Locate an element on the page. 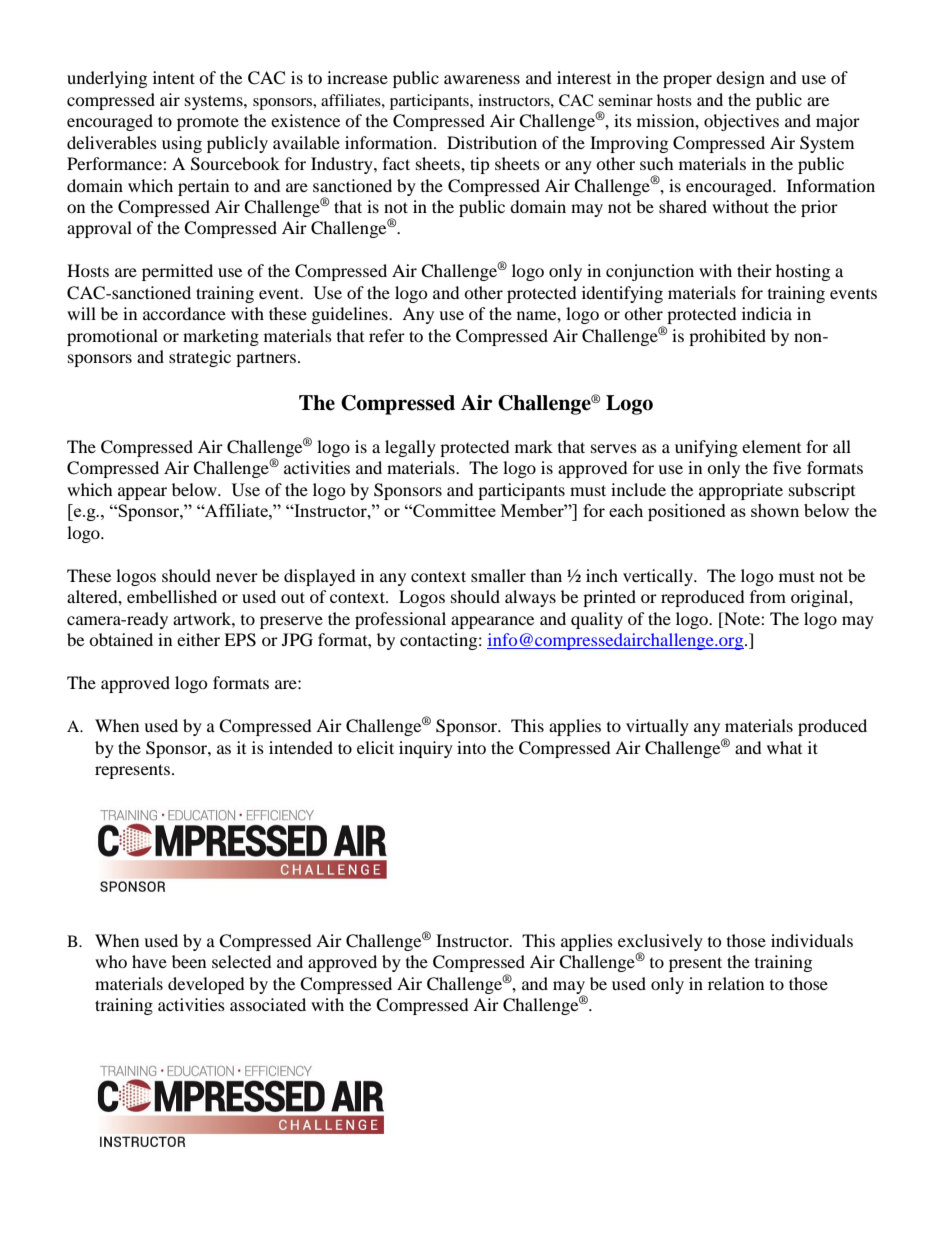  into is located at coordinates (471, 747).
